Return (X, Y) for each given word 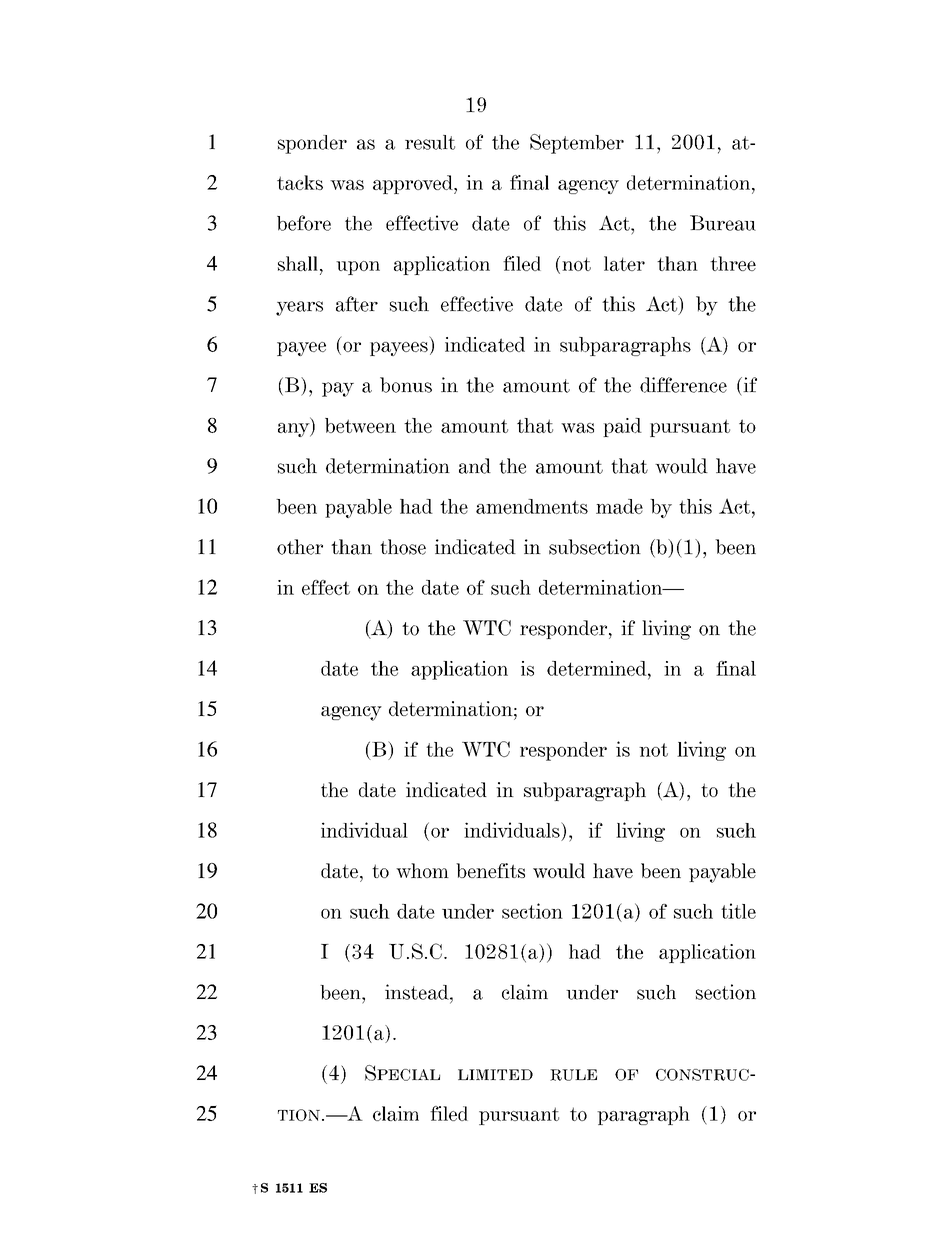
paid (622, 427)
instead (418, 992)
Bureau (723, 223)
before (304, 223)
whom (422, 870)
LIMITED (495, 1074)
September (577, 144)
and (475, 466)
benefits (490, 870)
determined (598, 668)
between (360, 425)
